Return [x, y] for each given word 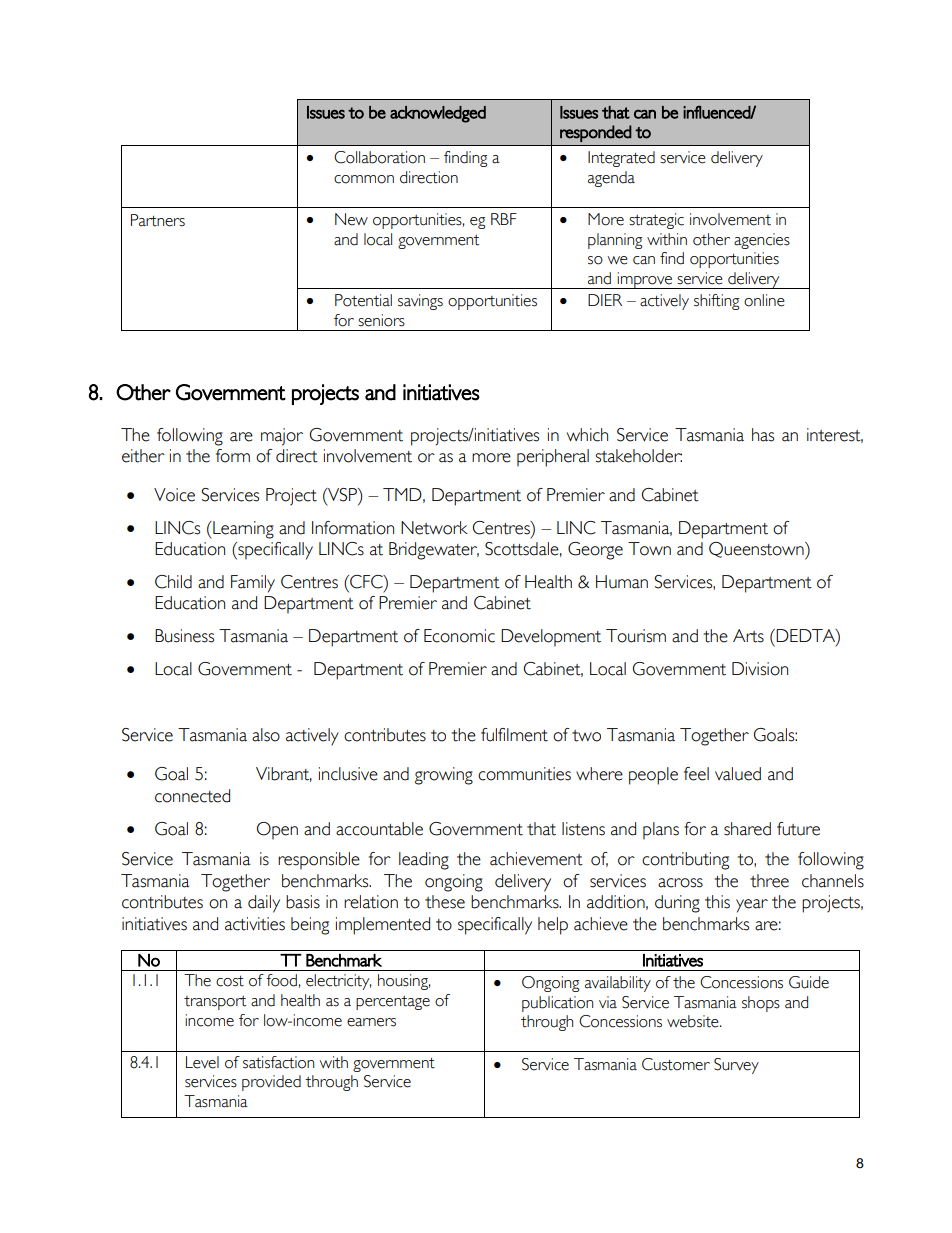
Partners [158, 220]
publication [557, 1004]
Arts [748, 636]
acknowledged [438, 114]
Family [253, 584]
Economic [459, 636]
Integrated [621, 159]
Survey [736, 1066]
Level [202, 1062]
